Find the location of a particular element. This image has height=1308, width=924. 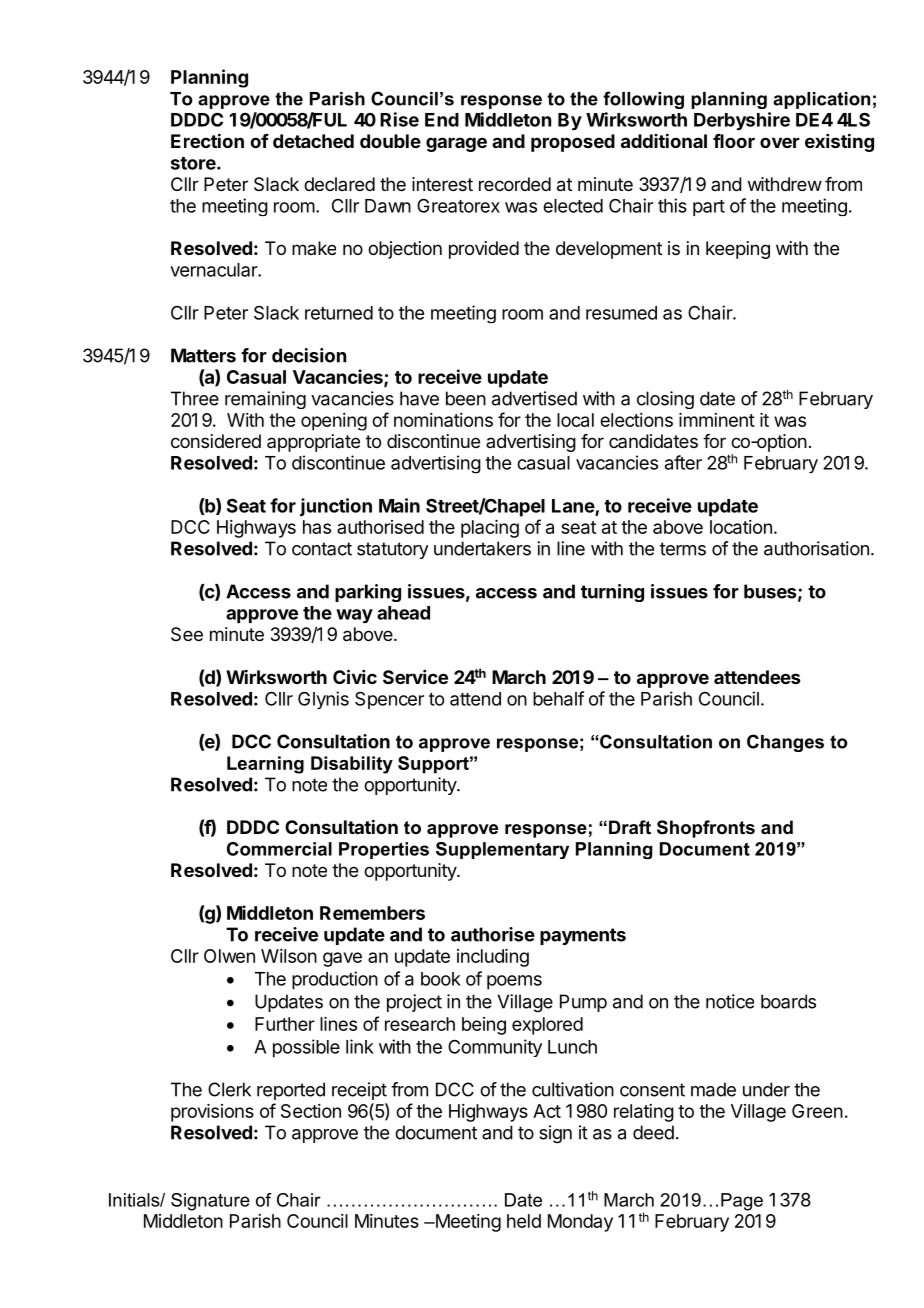

garage is located at coordinates (456, 144).
